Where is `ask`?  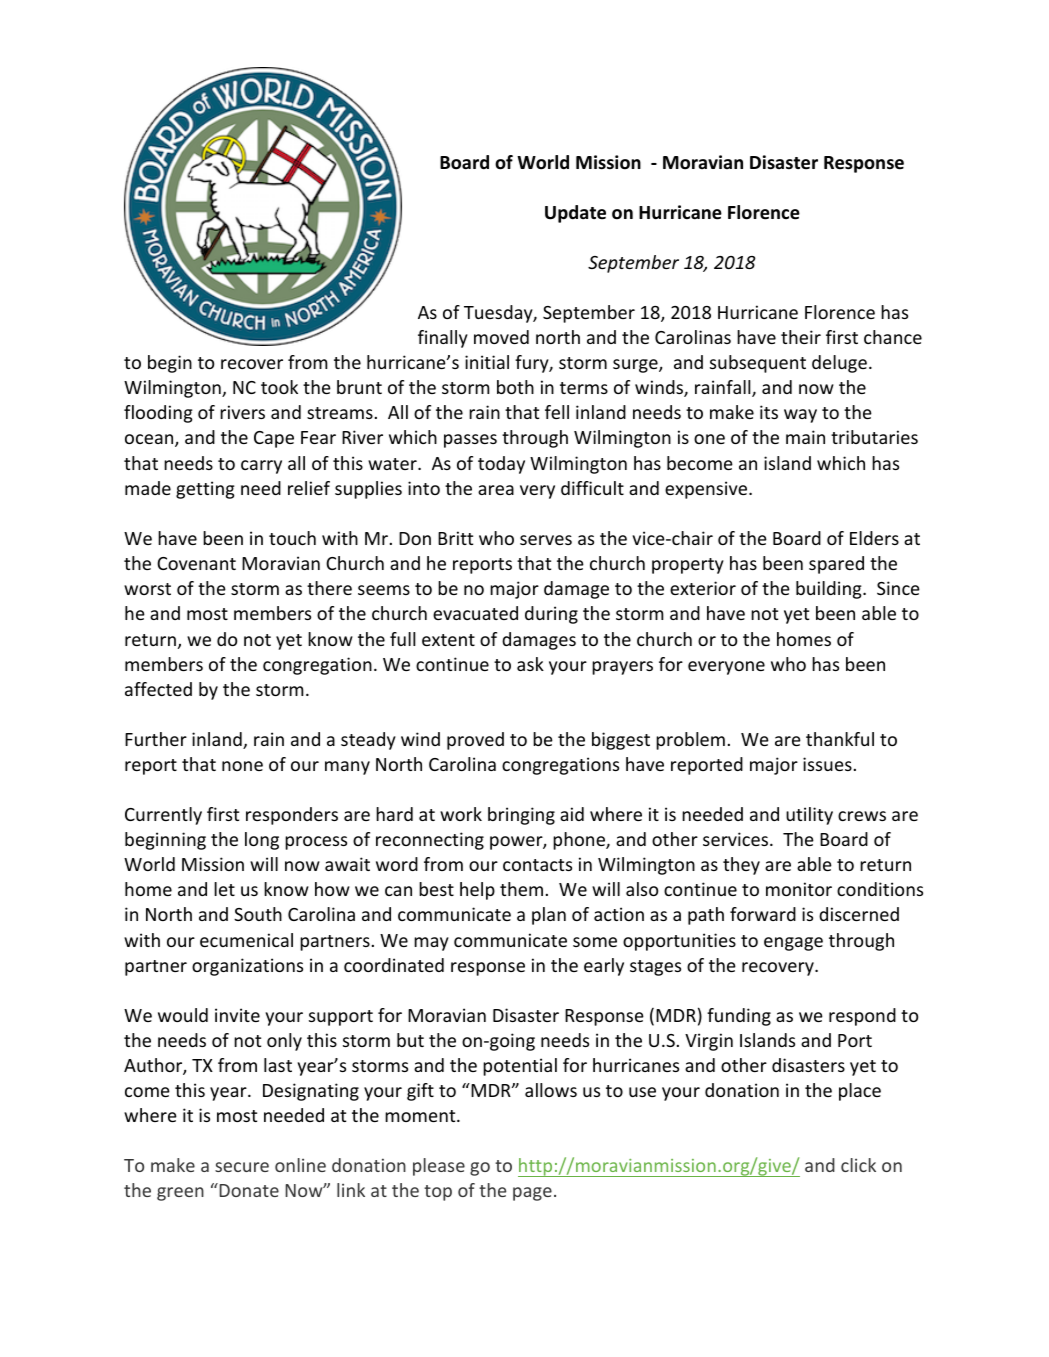 ask is located at coordinates (530, 664).
